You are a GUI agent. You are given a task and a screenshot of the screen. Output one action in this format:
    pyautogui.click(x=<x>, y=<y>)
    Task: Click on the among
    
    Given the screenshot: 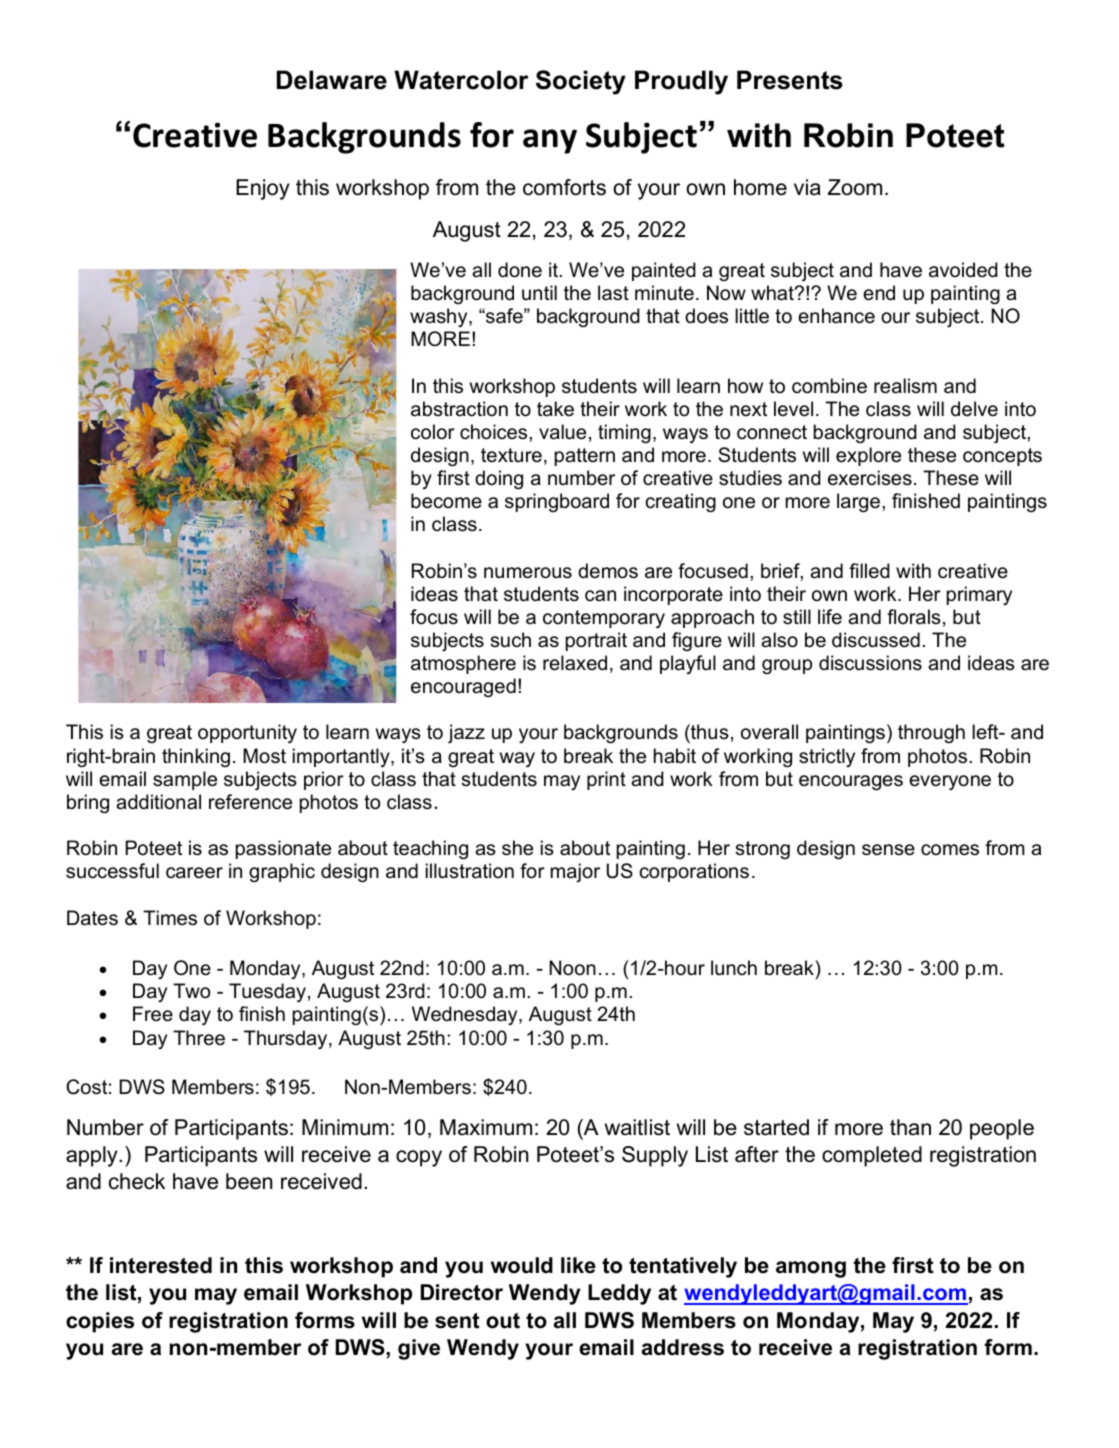 What is the action you would take?
    pyautogui.click(x=811, y=1269)
